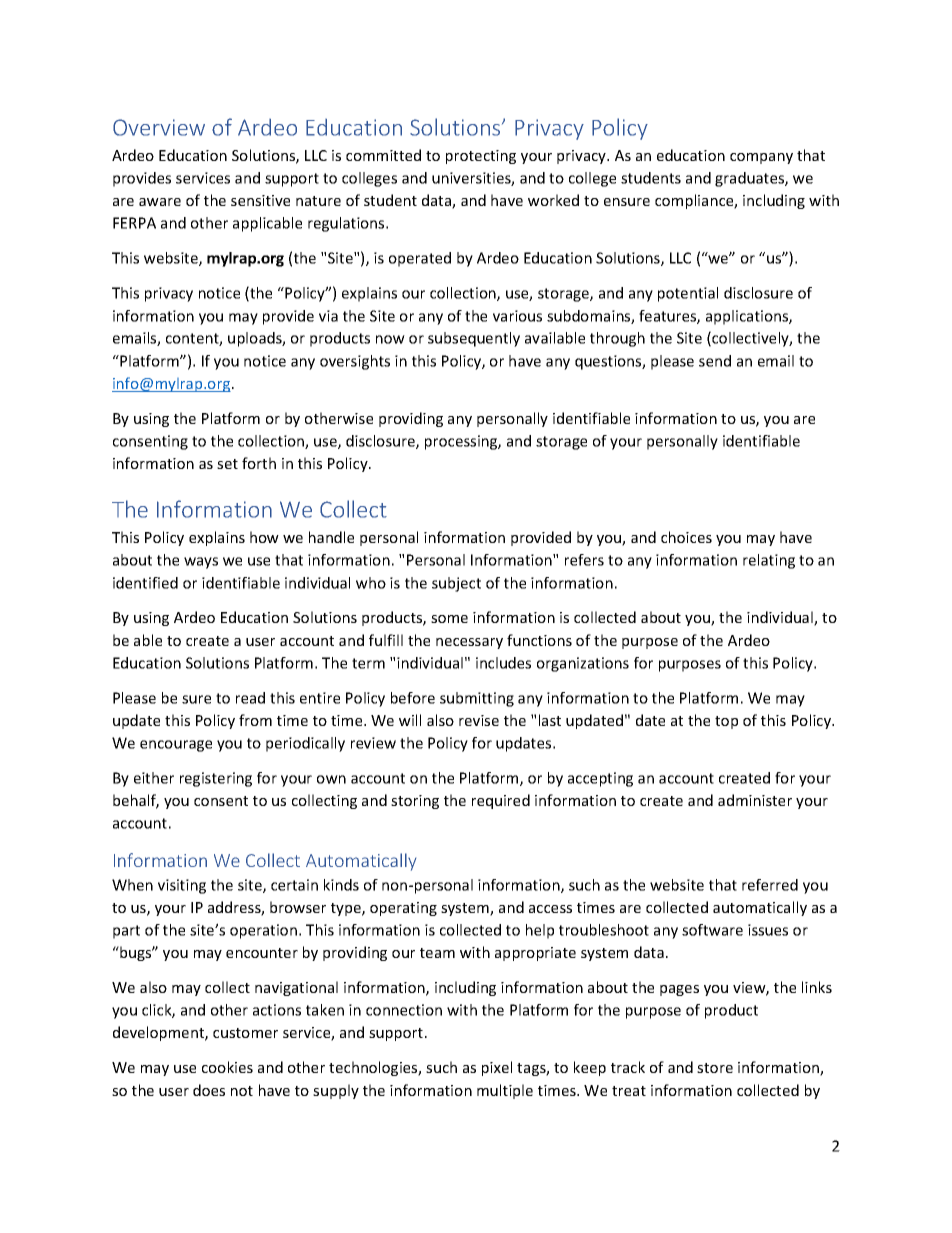 The image size is (952, 1233). What do you see at coordinates (160, 202) in the page?
I see `aware` at bounding box center [160, 202].
